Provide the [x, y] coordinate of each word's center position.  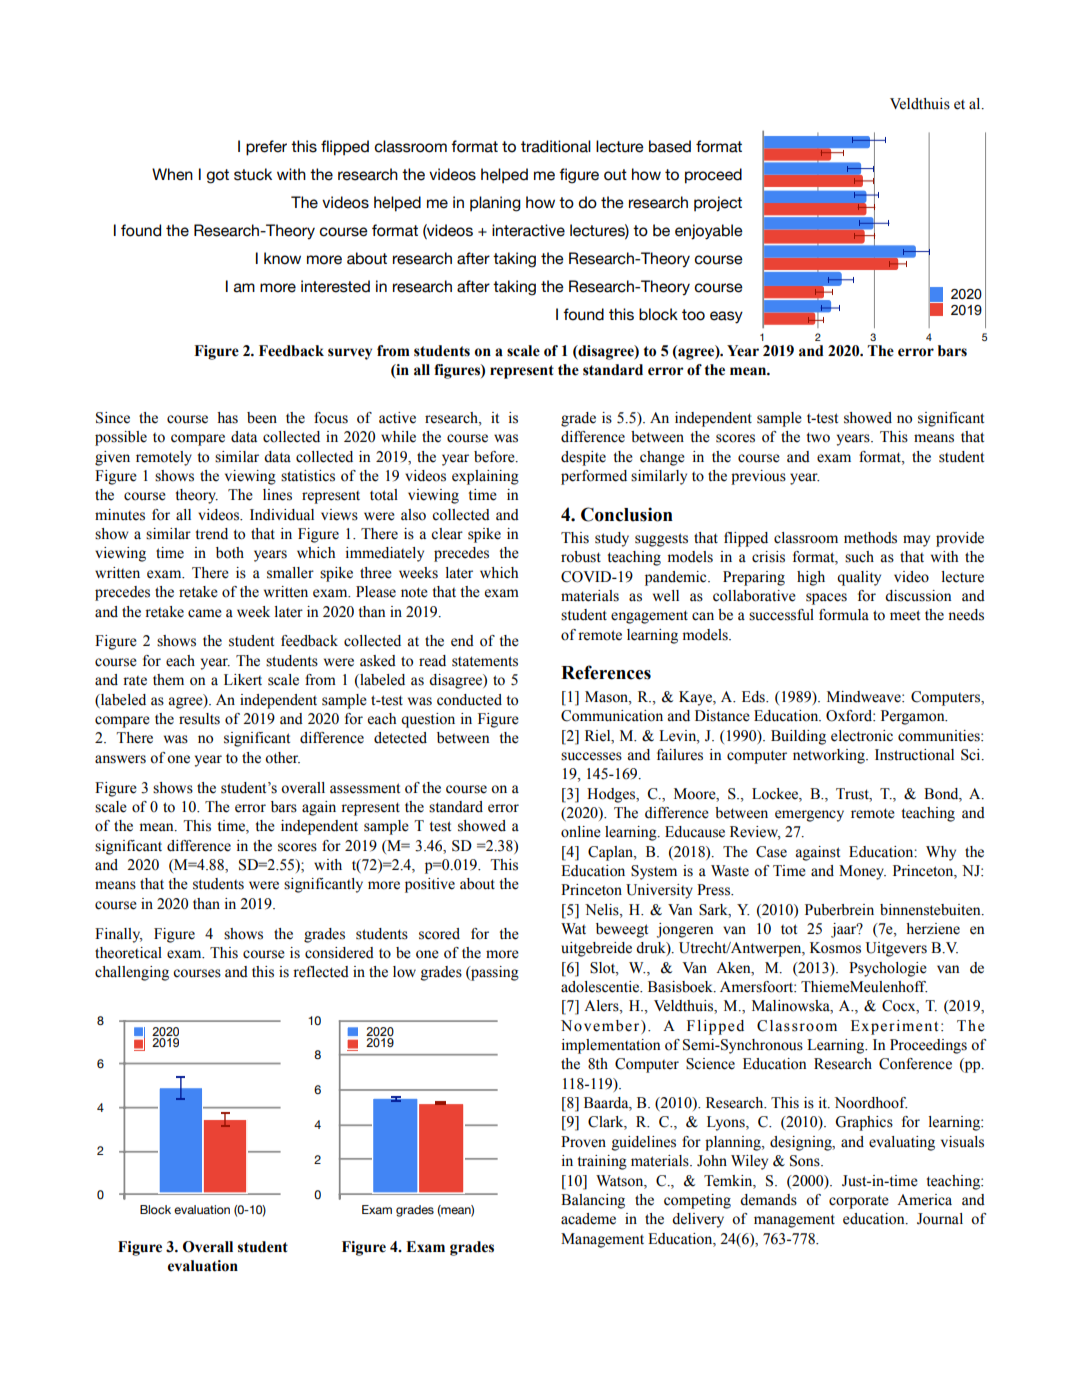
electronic [862, 736]
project [718, 204]
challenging [132, 973]
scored [439, 934]
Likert [243, 680]
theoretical [128, 953]
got [217, 176]
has [227, 418]
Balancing [593, 1201]
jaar [845, 930]
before [495, 457]
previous [758, 477]
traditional [556, 146]
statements [485, 661]
